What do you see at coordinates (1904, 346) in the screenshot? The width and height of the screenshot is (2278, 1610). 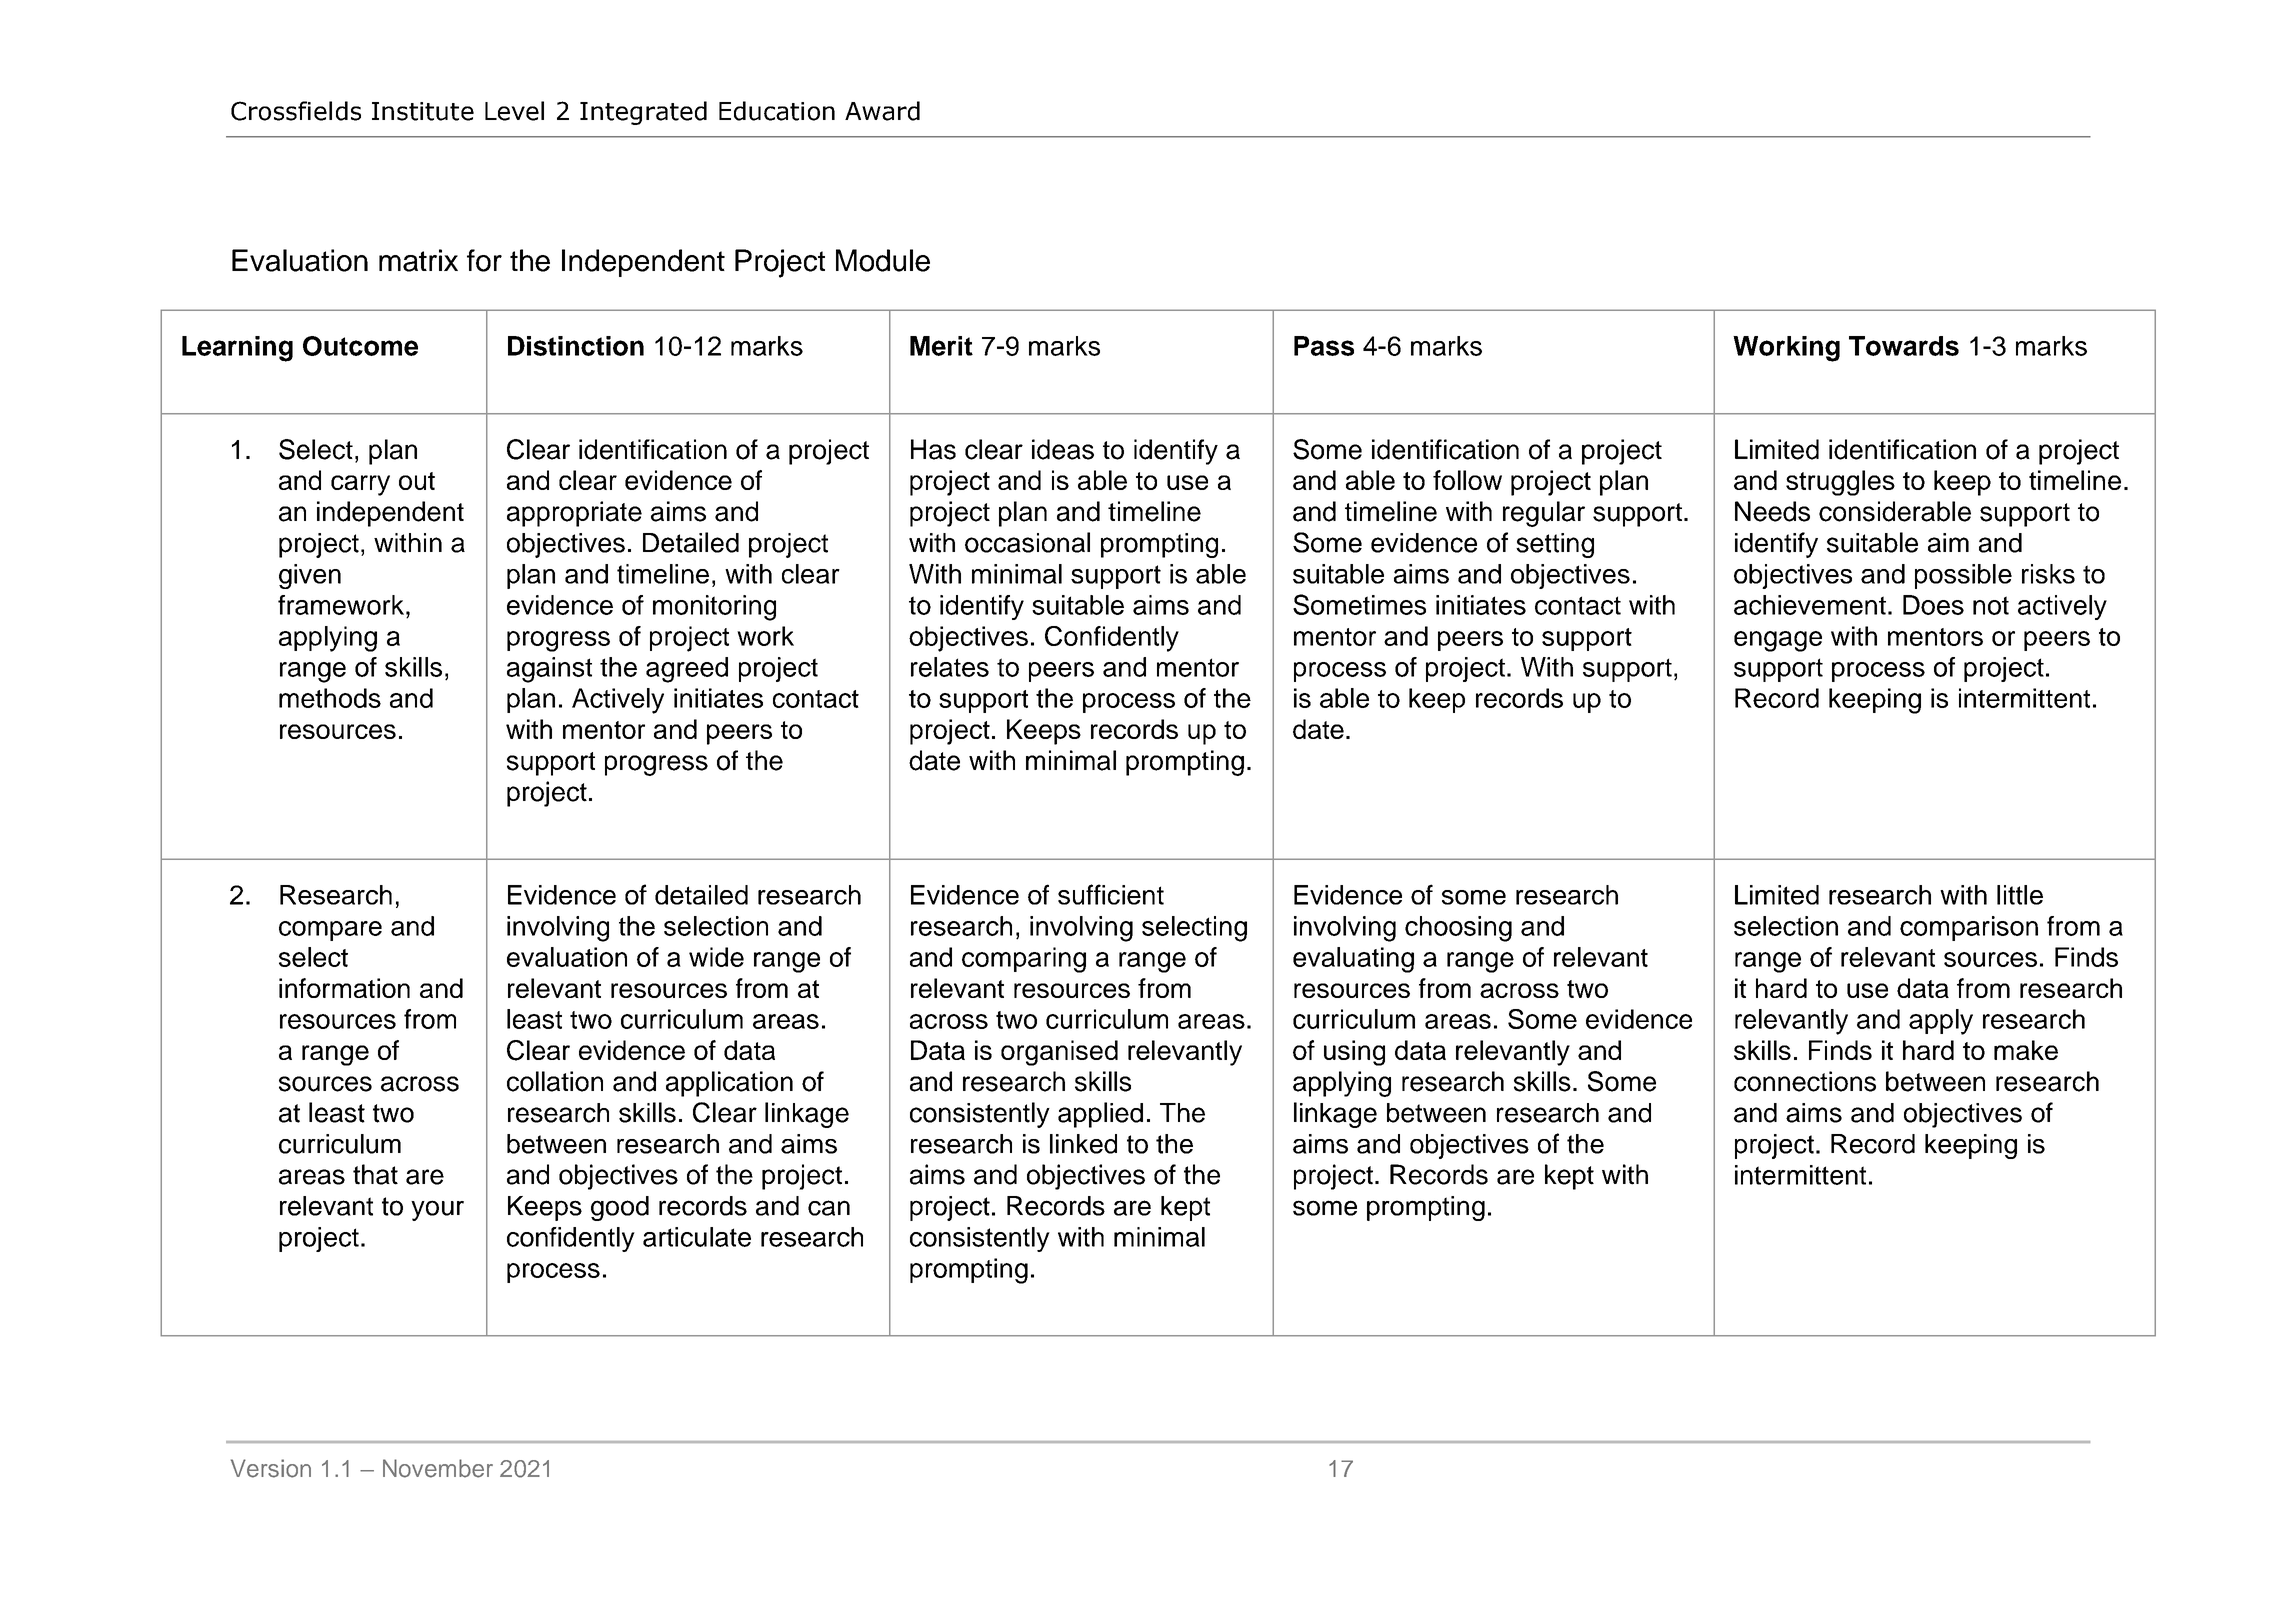 I see `Towards` at bounding box center [1904, 346].
